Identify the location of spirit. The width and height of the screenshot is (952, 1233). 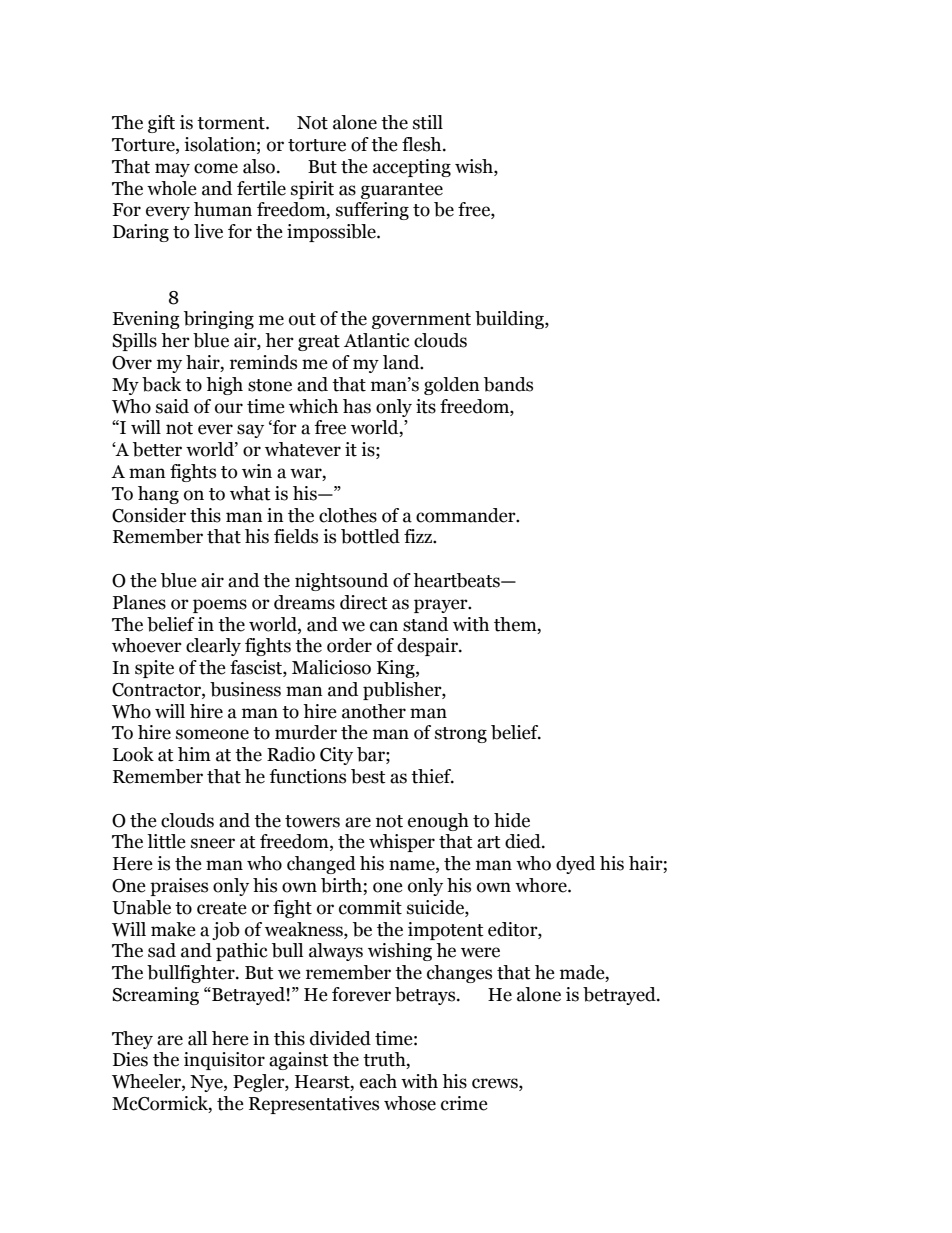
(312, 190).
